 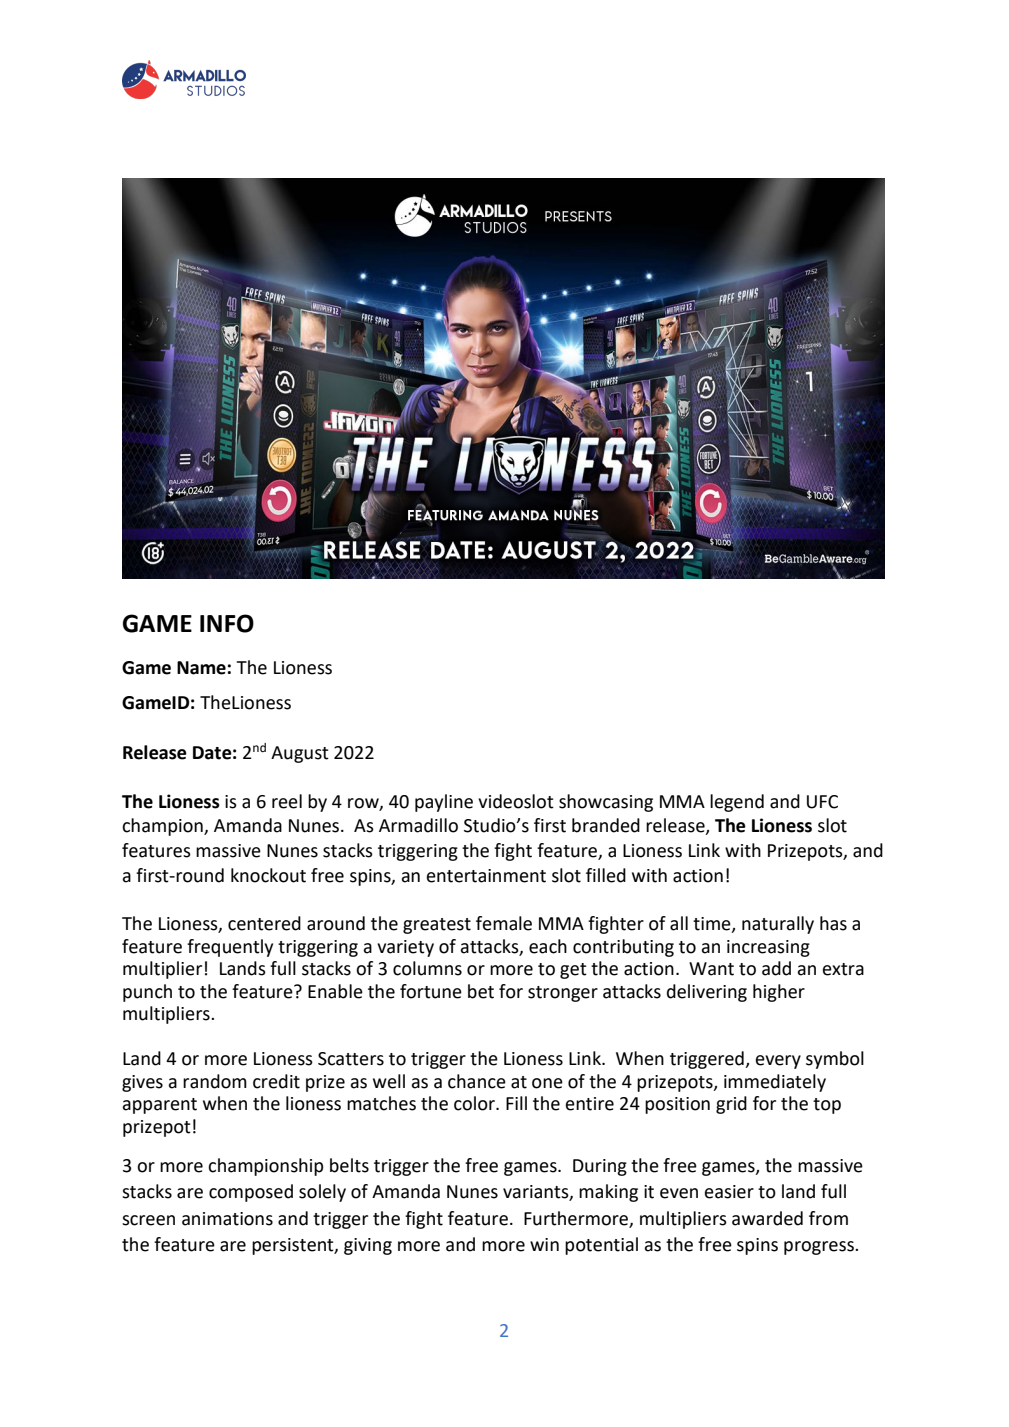 I want to click on Armadillo, so click(x=418, y=825).
